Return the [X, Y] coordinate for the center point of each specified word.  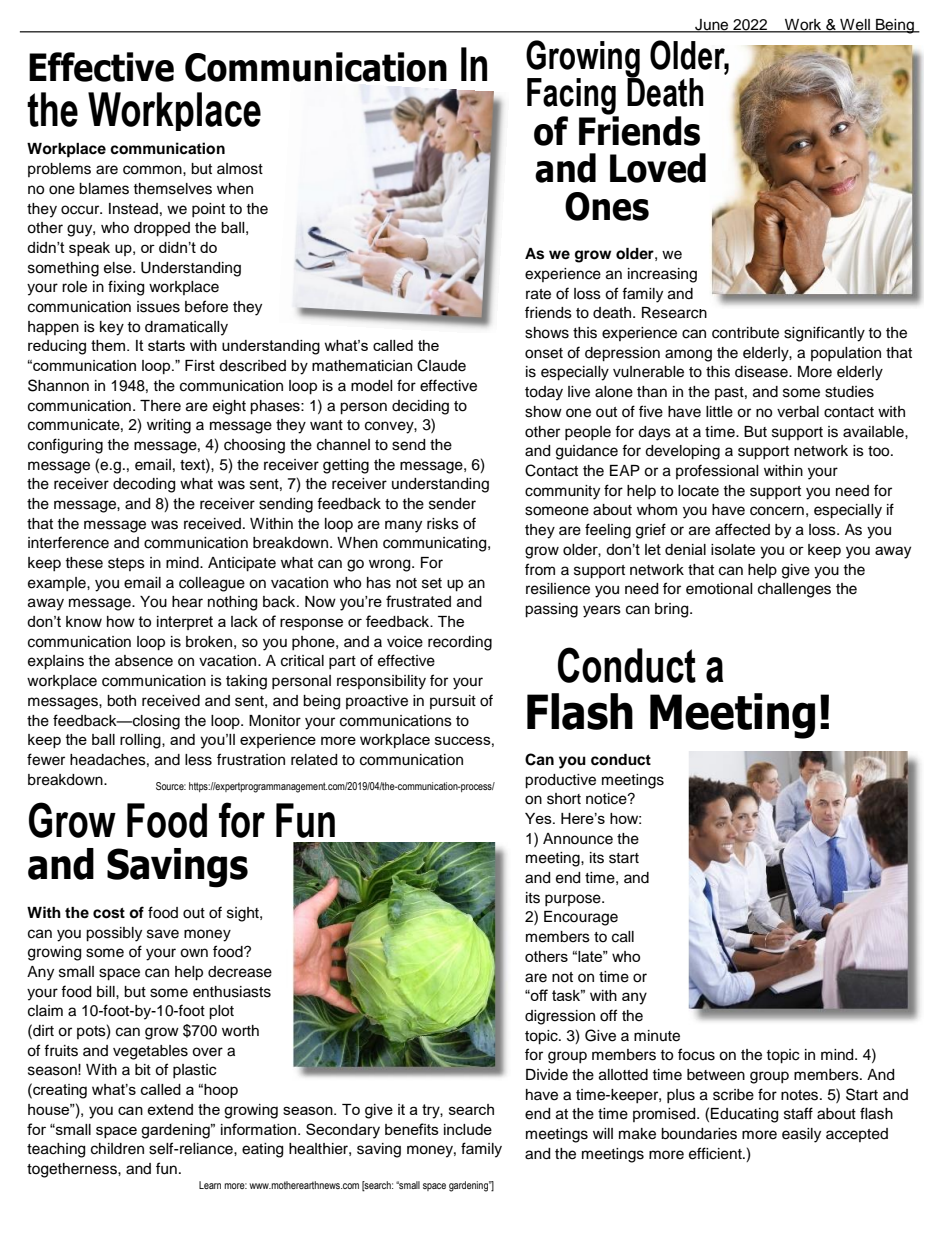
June [712, 25]
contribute [745, 333]
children [117, 1149]
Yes [539, 818]
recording [460, 643]
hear [187, 602]
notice [607, 799]
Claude [441, 365]
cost [109, 913]
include [468, 1129]
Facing [572, 97]
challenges [794, 590]
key [112, 328]
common [153, 170]
